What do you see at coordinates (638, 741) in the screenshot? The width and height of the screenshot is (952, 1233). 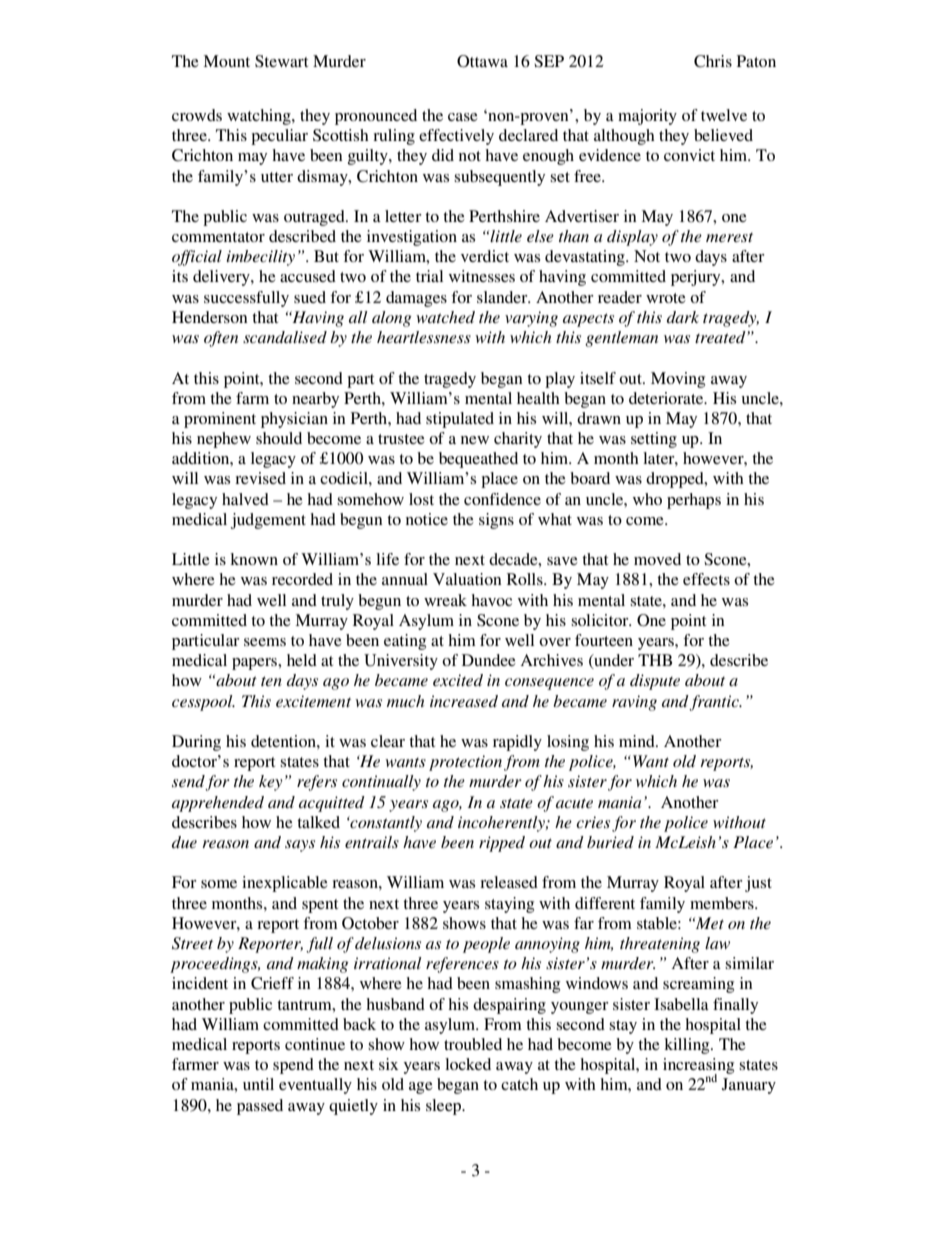 I see `mind` at bounding box center [638, 741].
